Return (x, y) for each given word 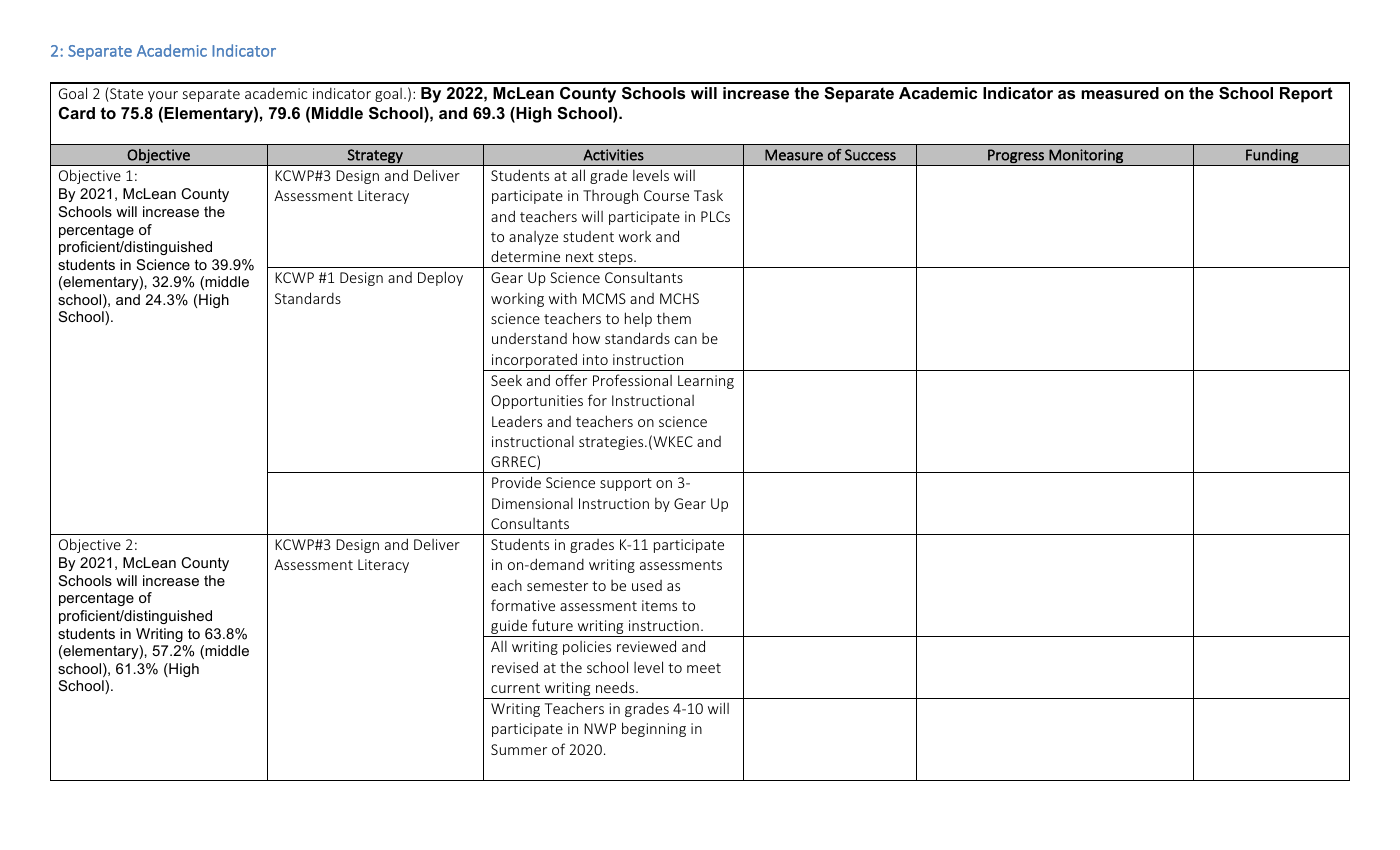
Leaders (517, 421)
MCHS (679, 298)
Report (1306, 95)
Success (870, 155)
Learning (706, 382)
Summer (519, 749)
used (647, 585)
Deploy (440, 278)
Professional (632, 380)
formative (523, 605)
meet (704, 668)
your (163, 96)
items (659, 605)
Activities (613, 155)
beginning (654, 729)
